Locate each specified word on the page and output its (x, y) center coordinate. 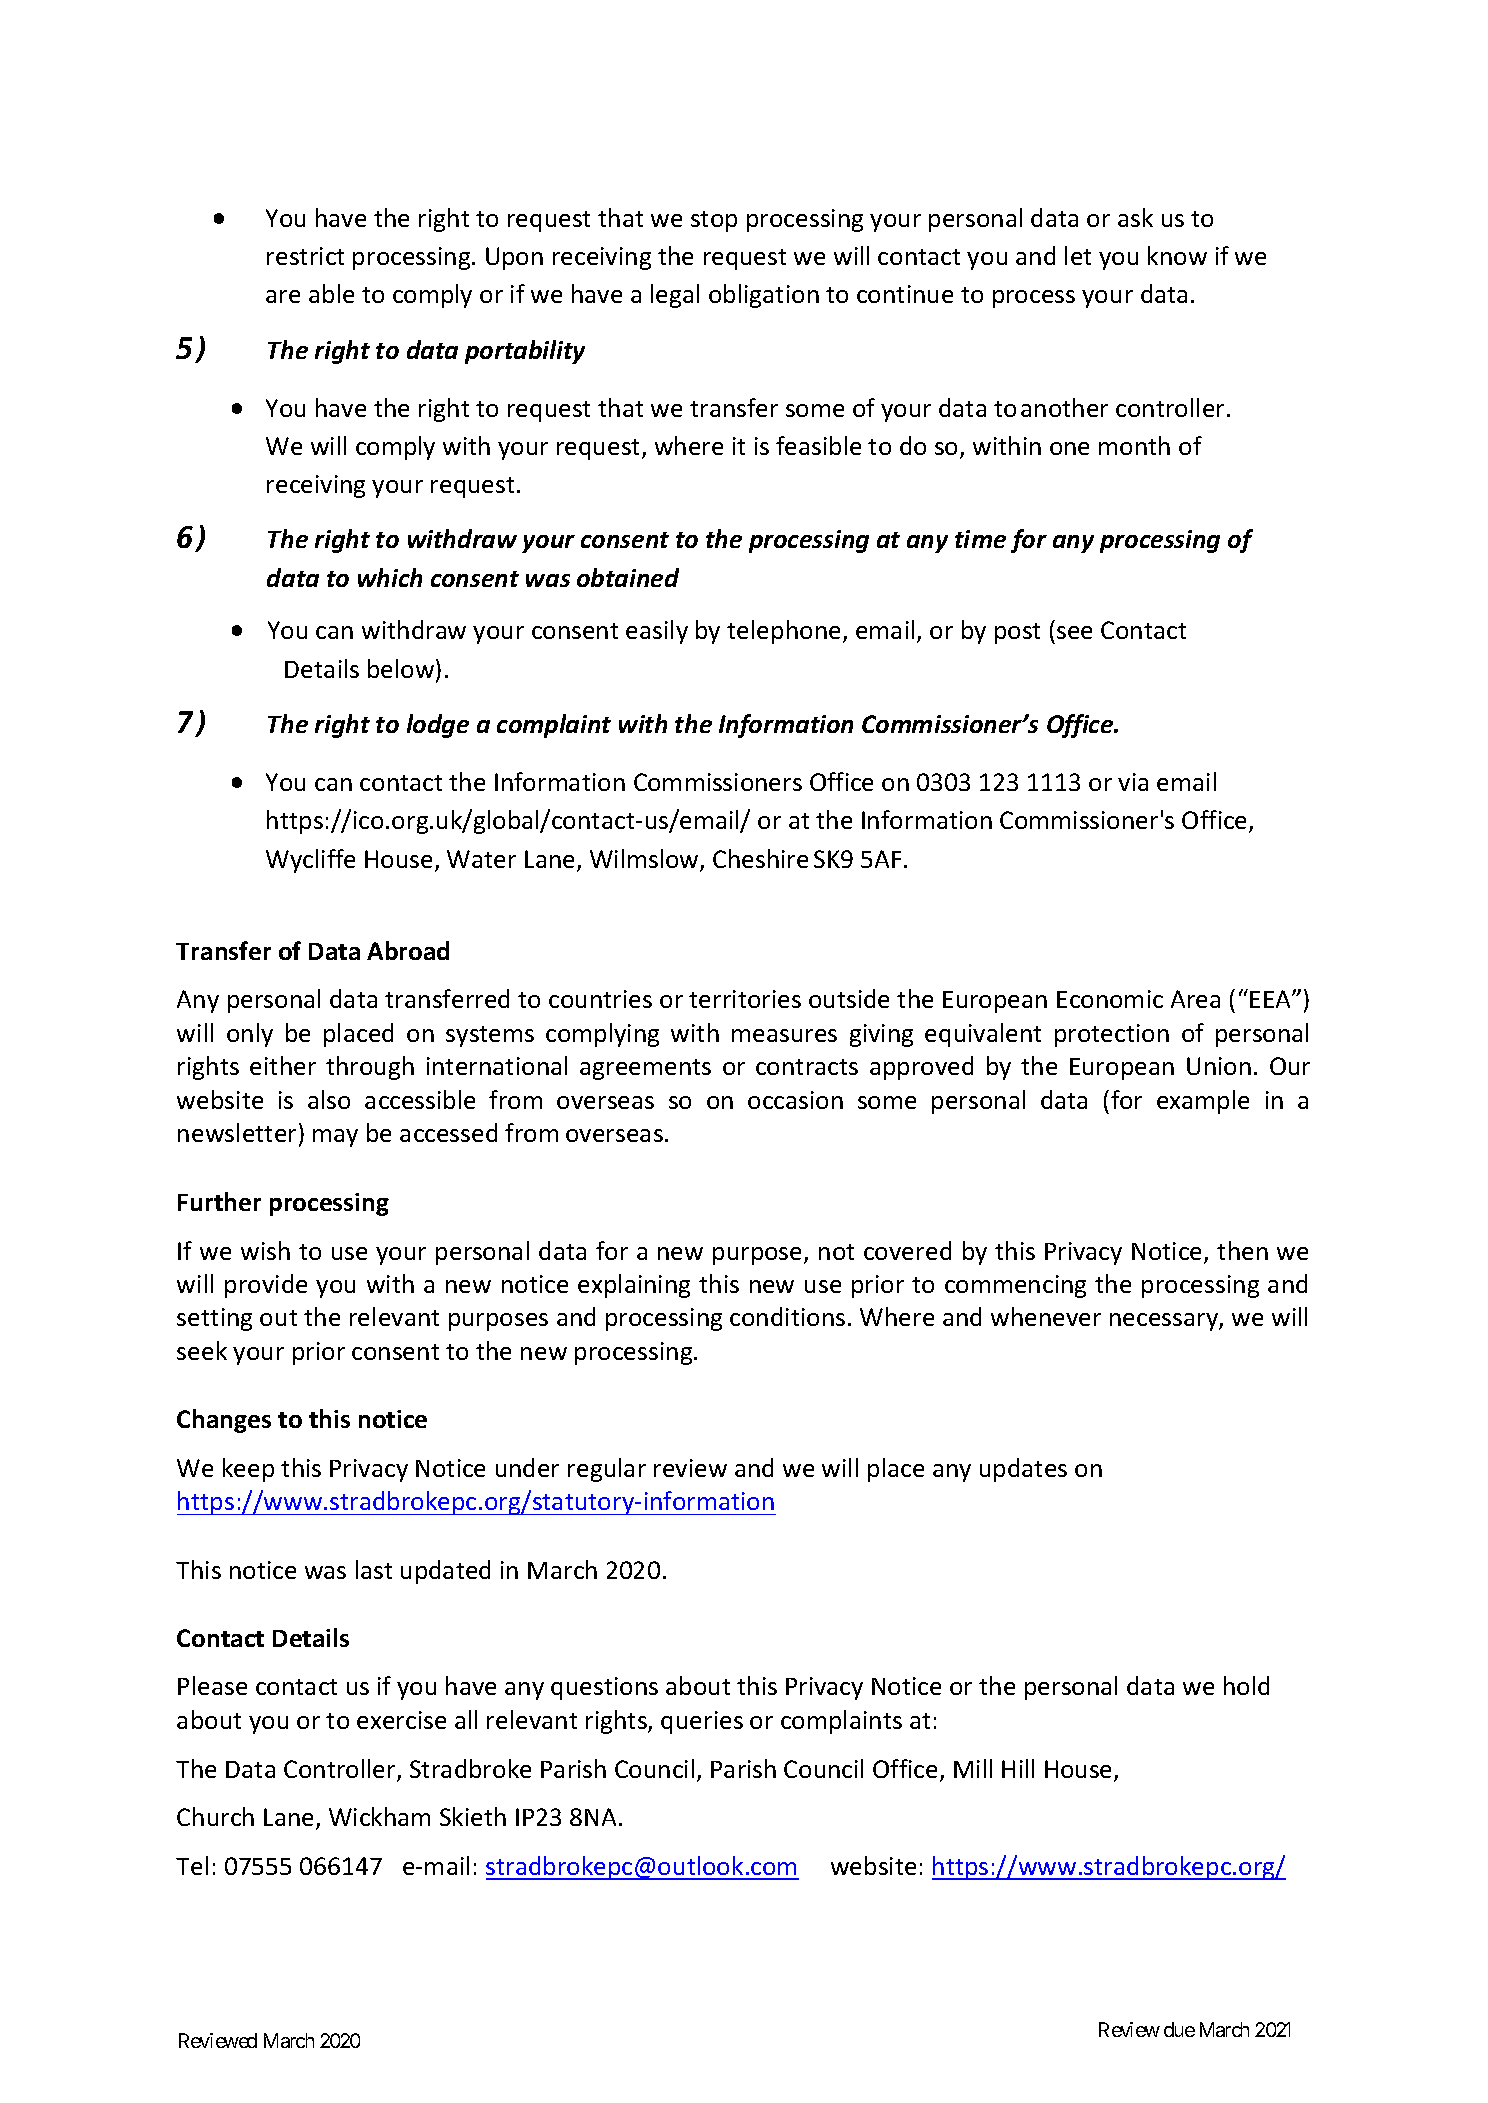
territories (745, 999)
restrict (305, 256)
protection (1112, 1035)
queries (702, 1722)
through (370, 1068)
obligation (764, 296)
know (1177, 255)
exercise (401, 1720)
